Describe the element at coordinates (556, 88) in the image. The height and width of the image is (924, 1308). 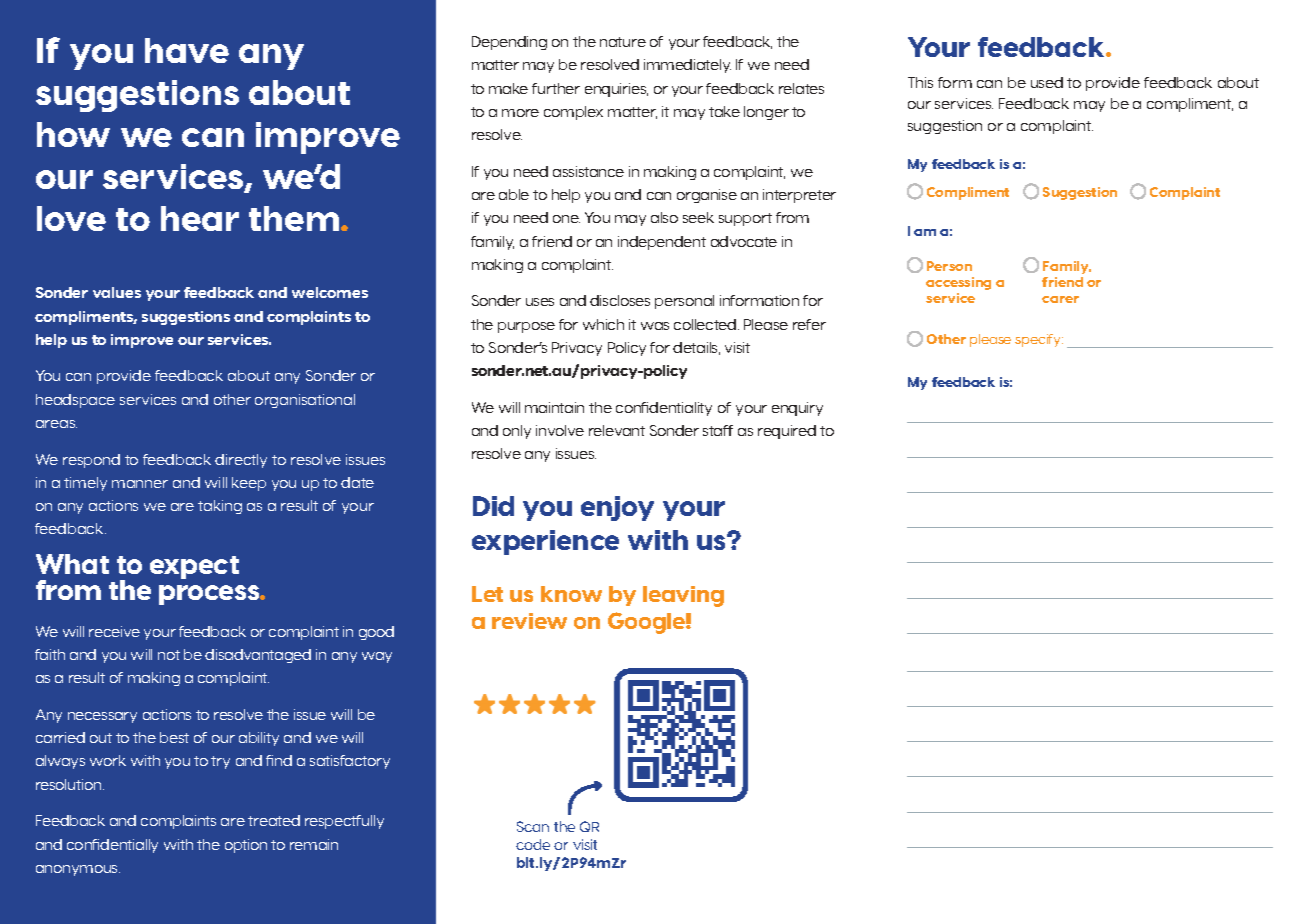
I see `further` at that location.
